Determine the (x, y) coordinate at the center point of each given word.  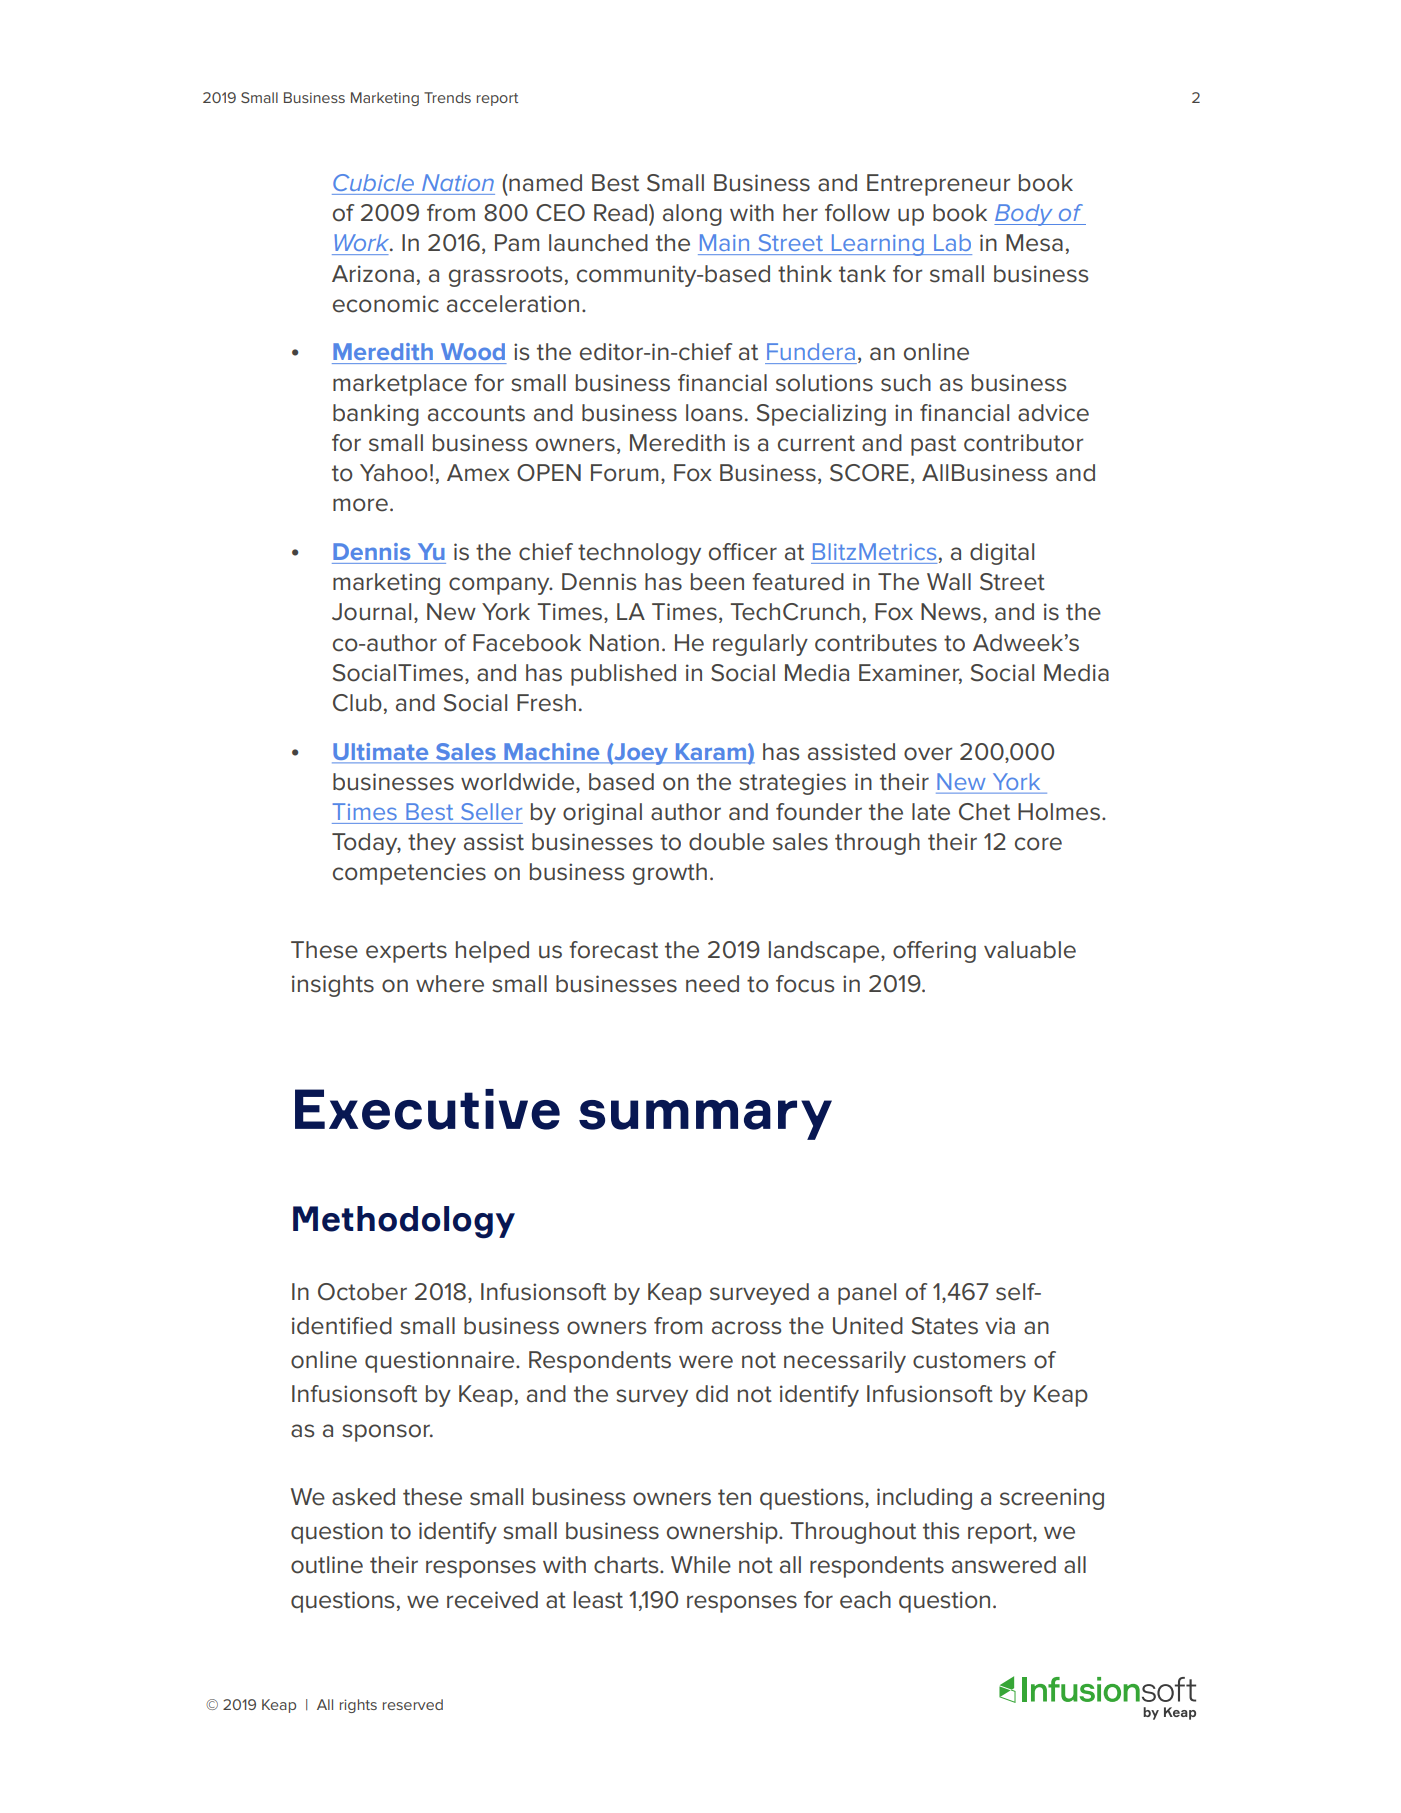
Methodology (404, 1222)
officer (743, 552)
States (945, 1326)
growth (670, 874)
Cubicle (373, 182)
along (692, 215)
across (747, 1328)
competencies (409, 874)
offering (934, 952)
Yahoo (394, 473)
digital (1002, 554)
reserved (413, 1704)
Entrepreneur (938, 185)
